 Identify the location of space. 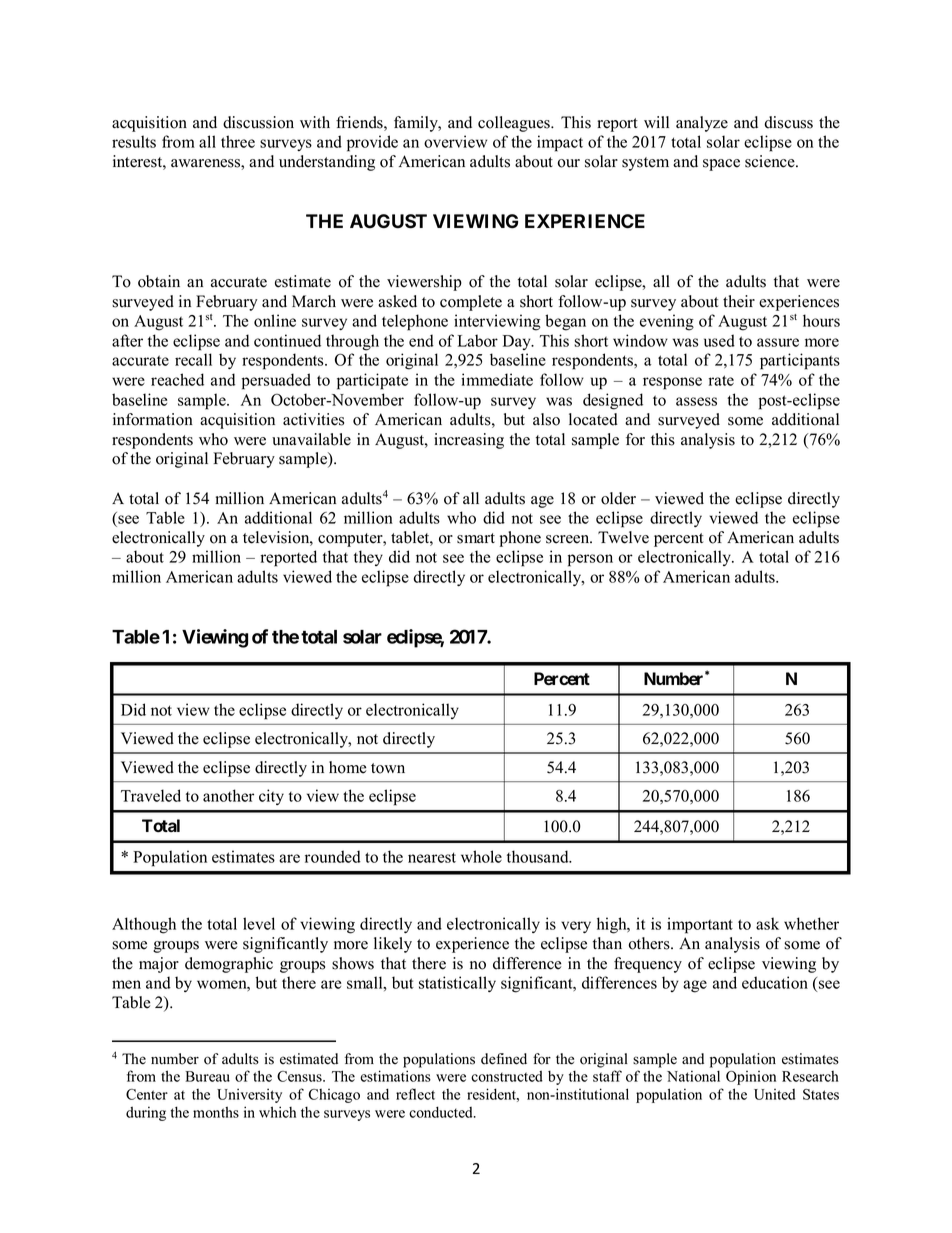
(721, 165).
